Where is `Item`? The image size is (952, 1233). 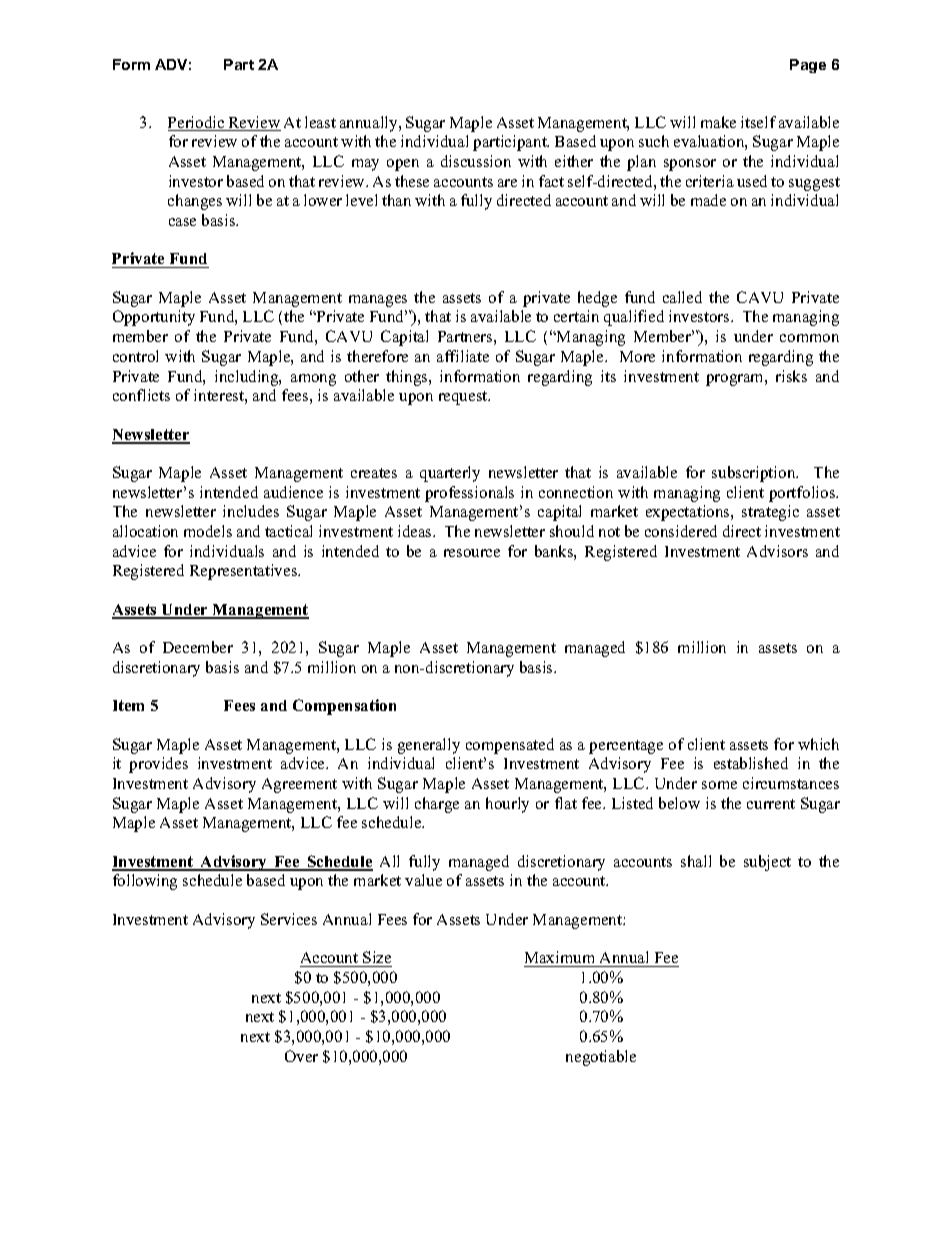 Item is located at coordinates (128, 705).
